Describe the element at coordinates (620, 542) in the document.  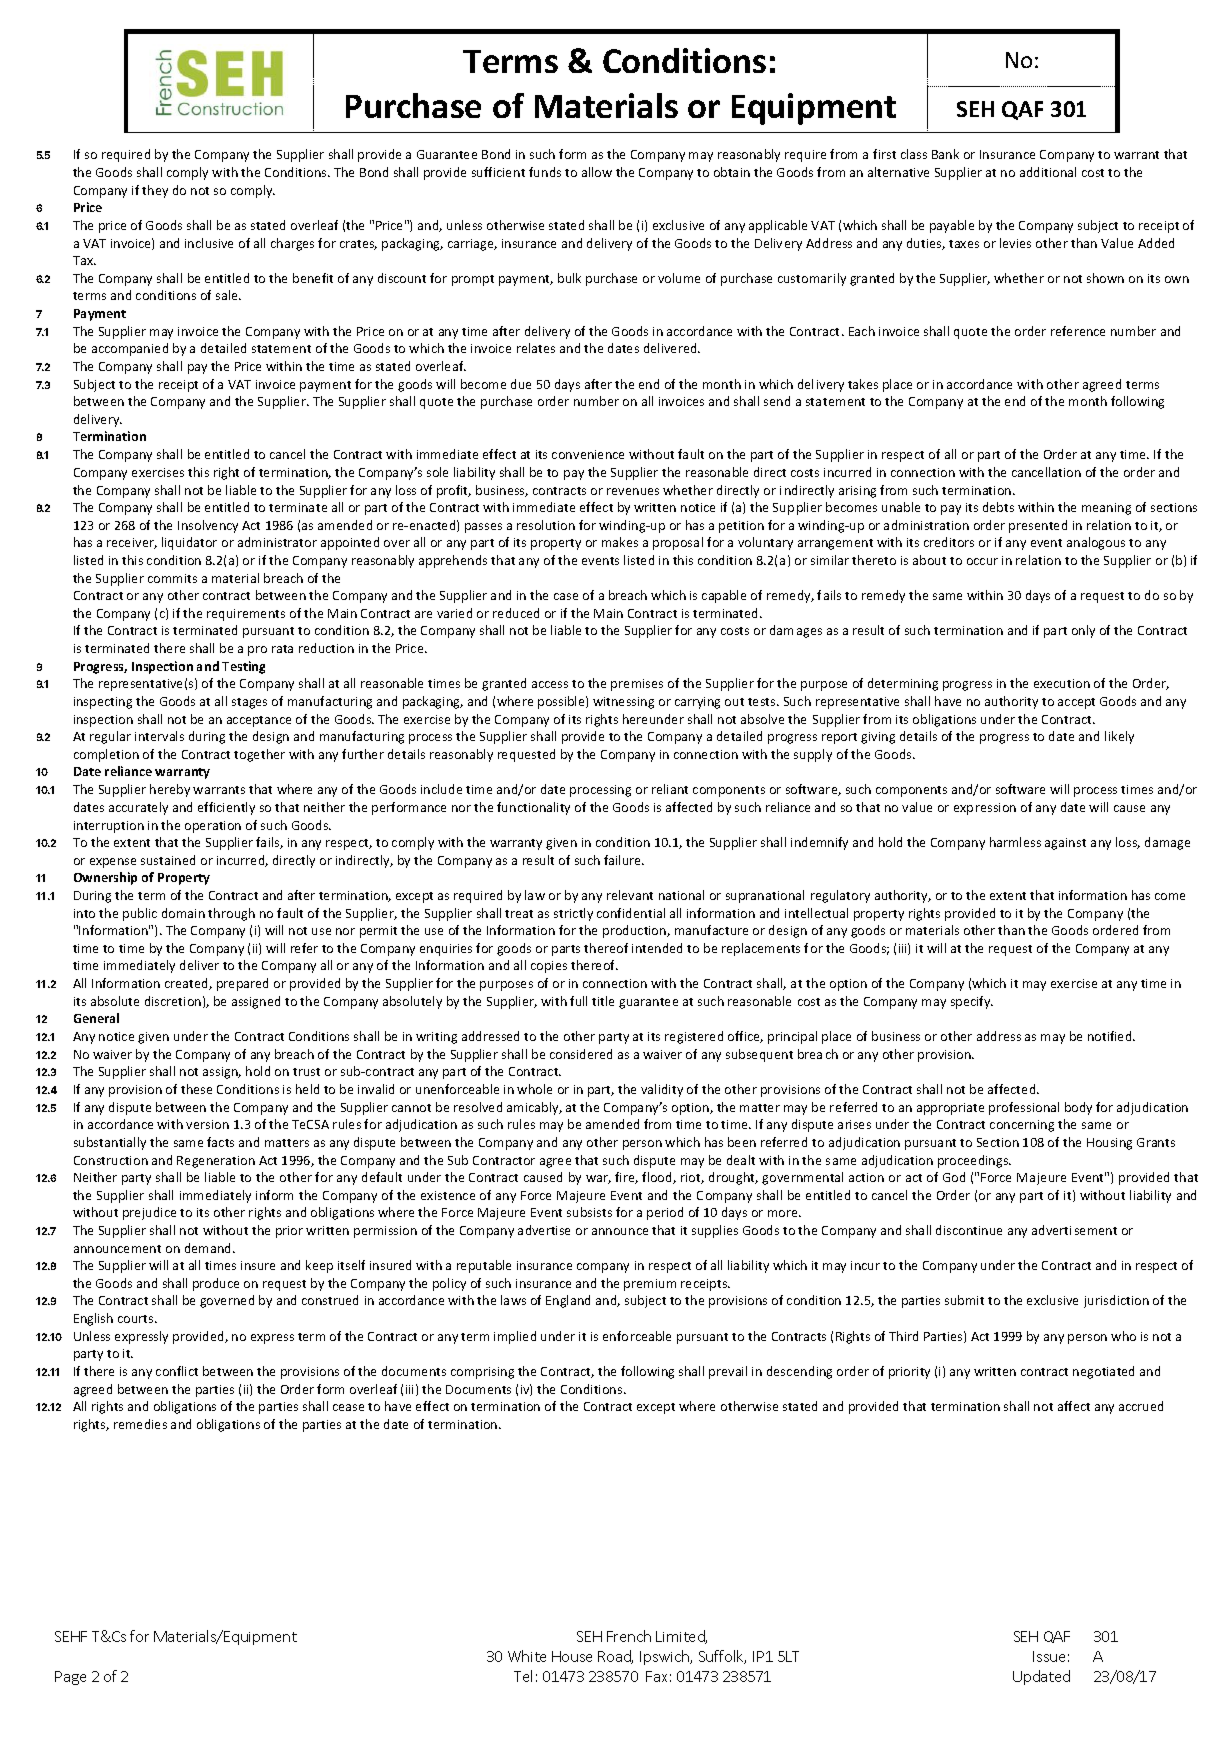
I see `makes` at that location.
